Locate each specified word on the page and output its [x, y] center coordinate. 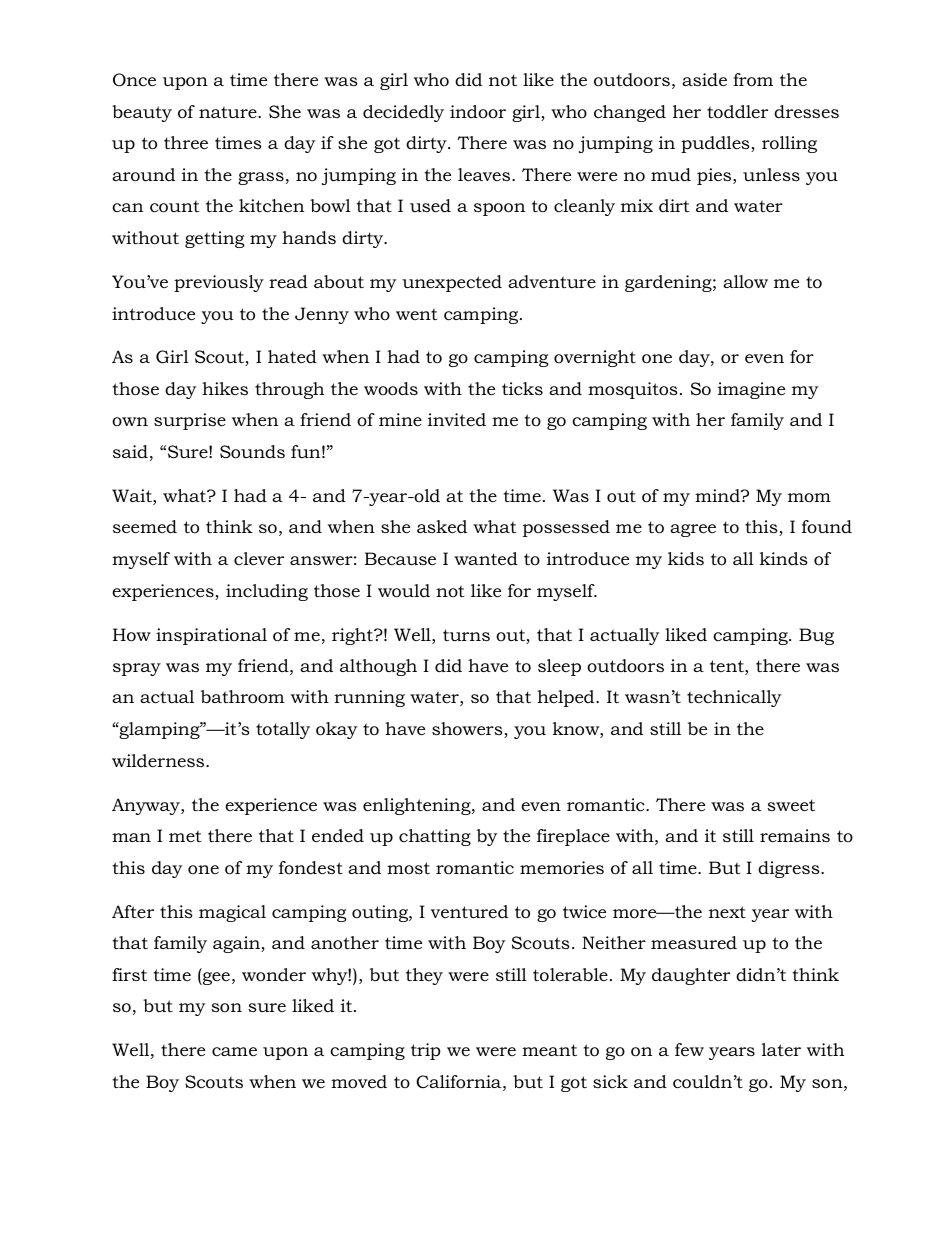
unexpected [452, 283]
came [234, 1051]
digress [790, 869]
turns [466, 635]
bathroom [243, 697]
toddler [737, 111]
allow [745, 282]
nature [229, 112]
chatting [435, 837]
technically [734, 698]
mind [718, 495]
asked [442, 526]
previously [219, 283]
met [185, 836]
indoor [478, 111]
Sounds [252, 452]
